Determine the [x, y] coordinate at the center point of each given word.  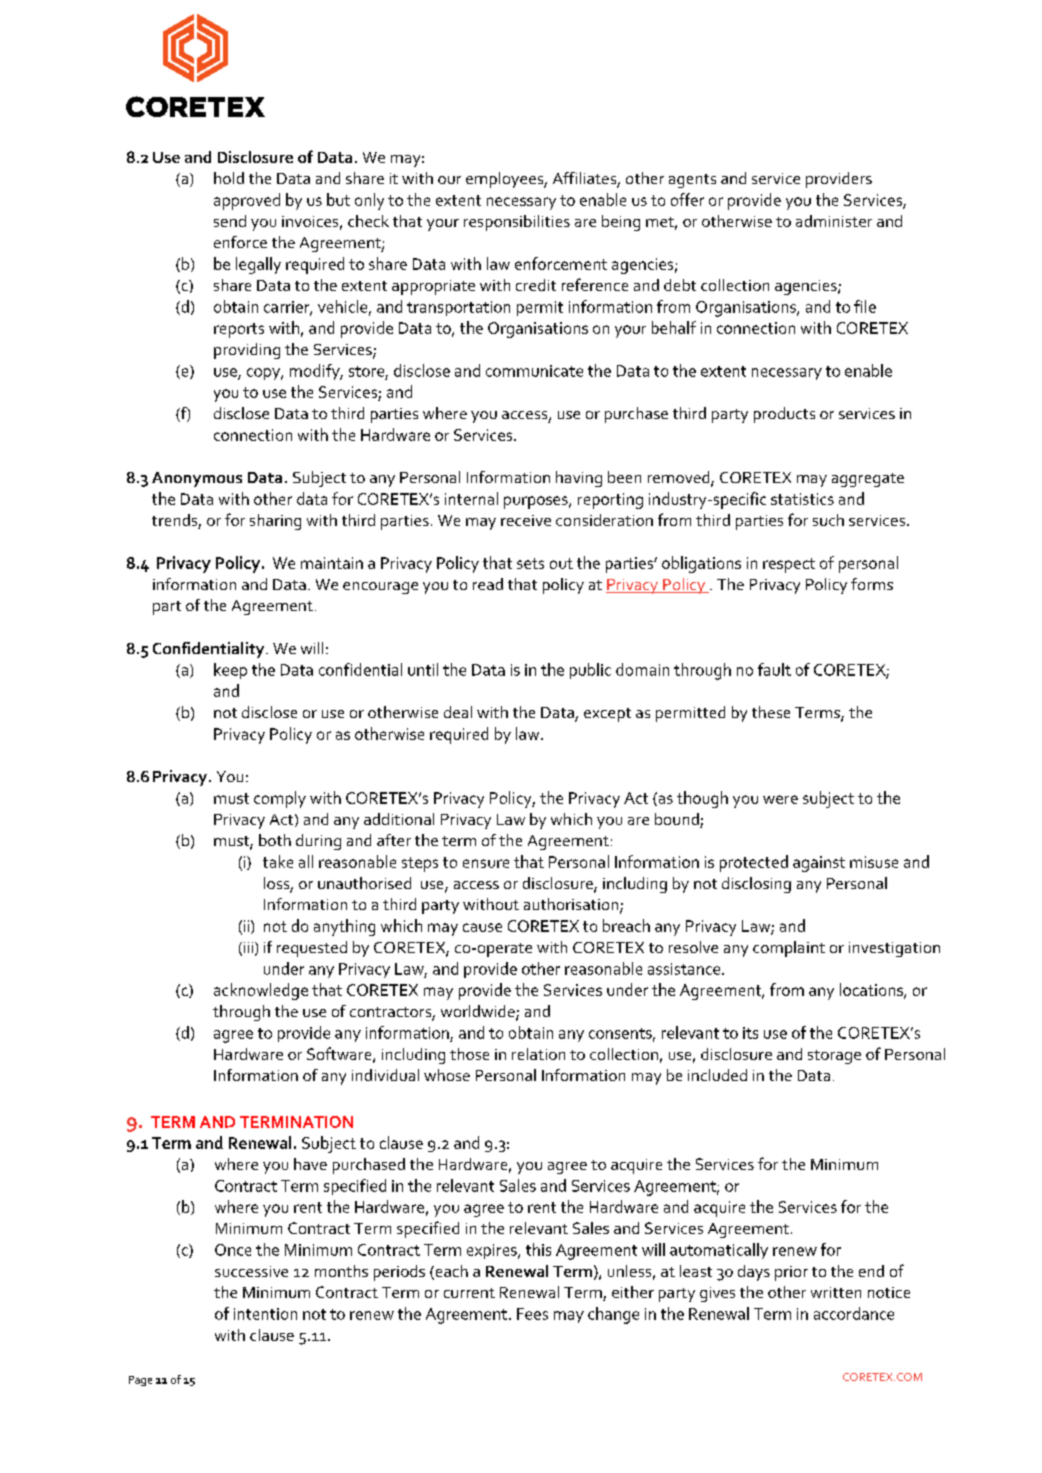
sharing [275, 522]
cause [482, 927]
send [230, 221]
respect [789, 565]
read [488, 584]
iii [248, 947]
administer [834, 221]
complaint [789, 949]
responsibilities [517, 223]
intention [265, 1314]
